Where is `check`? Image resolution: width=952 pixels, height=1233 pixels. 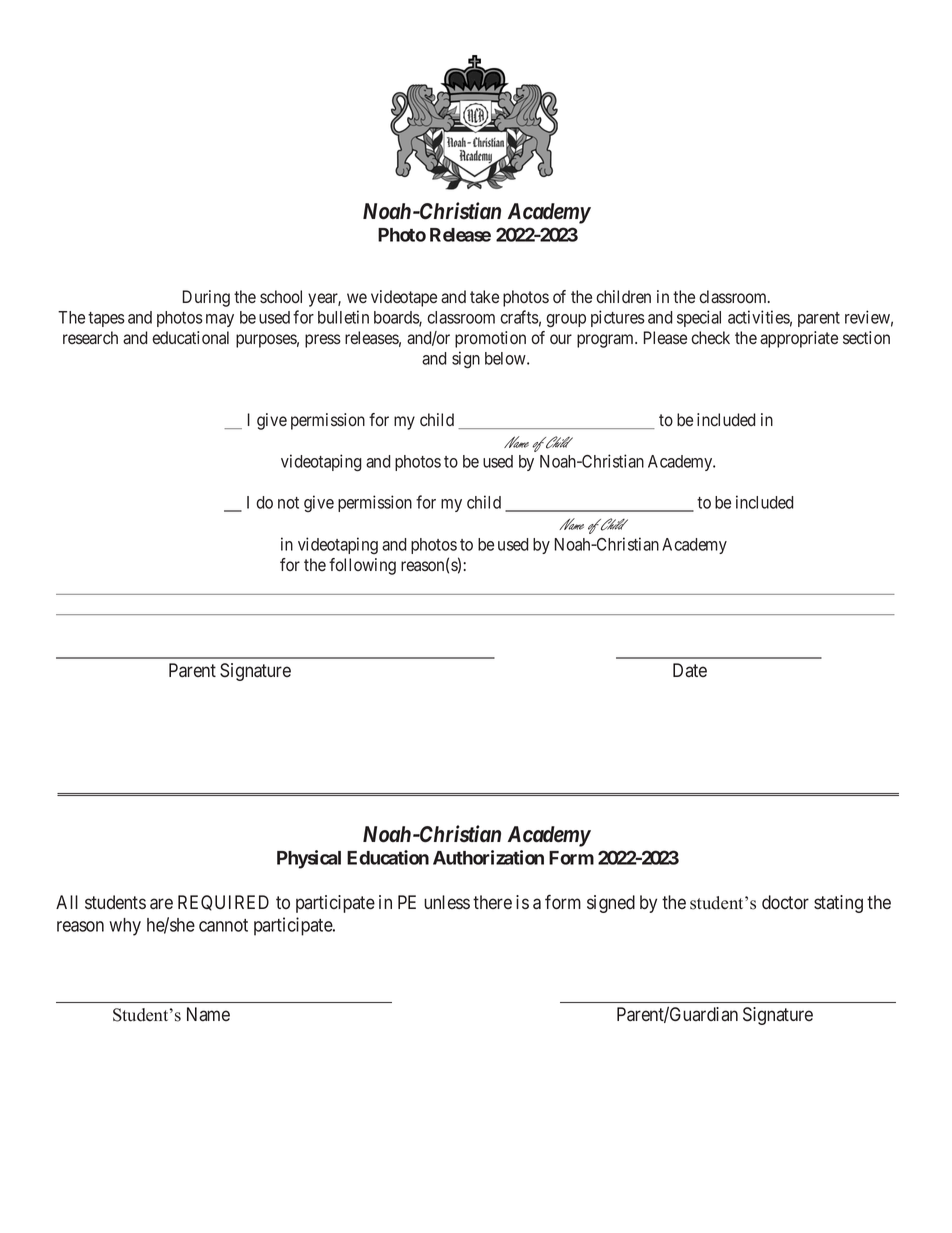
check is located at coordinates (710, 338).
